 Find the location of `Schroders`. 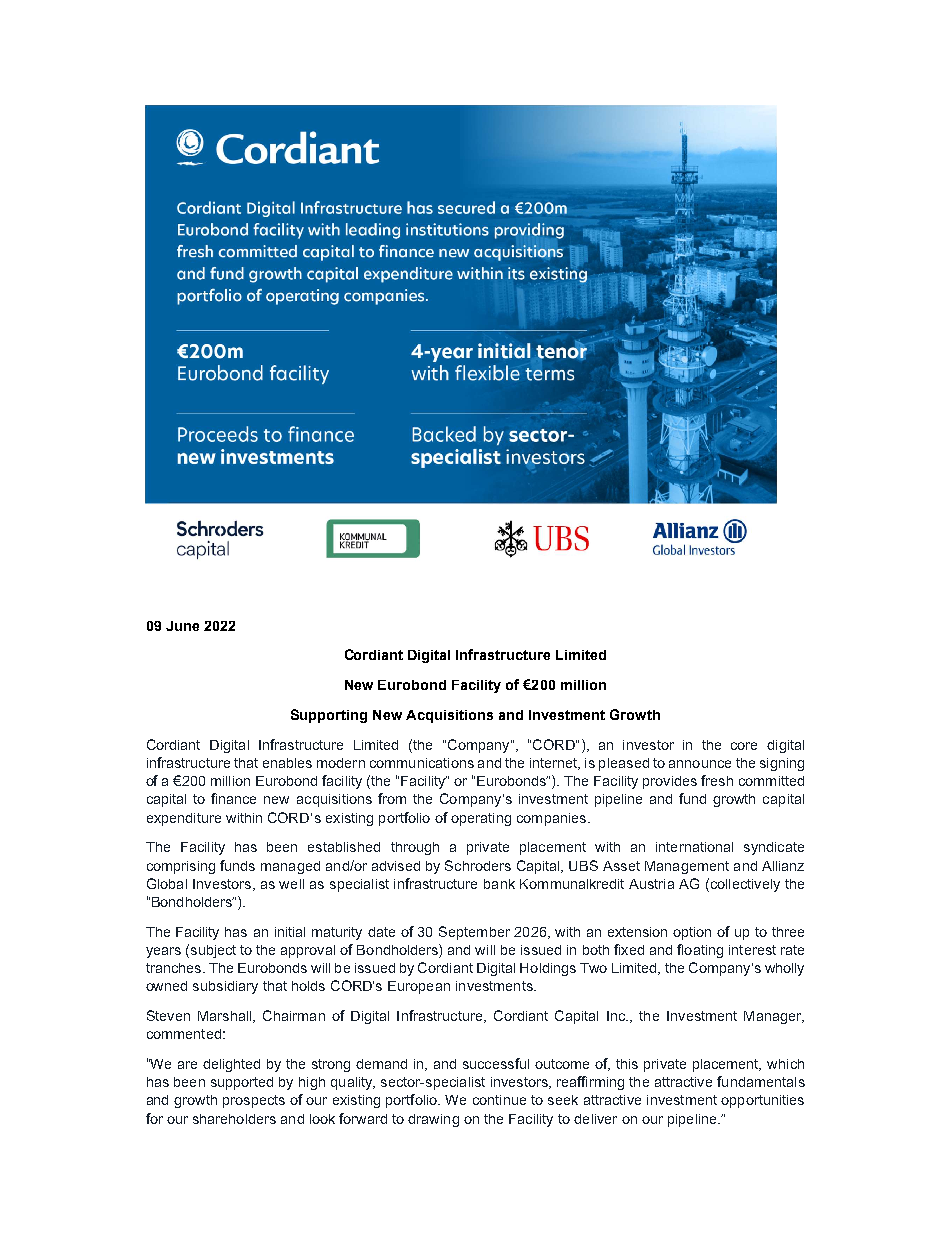

Schroders is located at coordinates (478, 865).
